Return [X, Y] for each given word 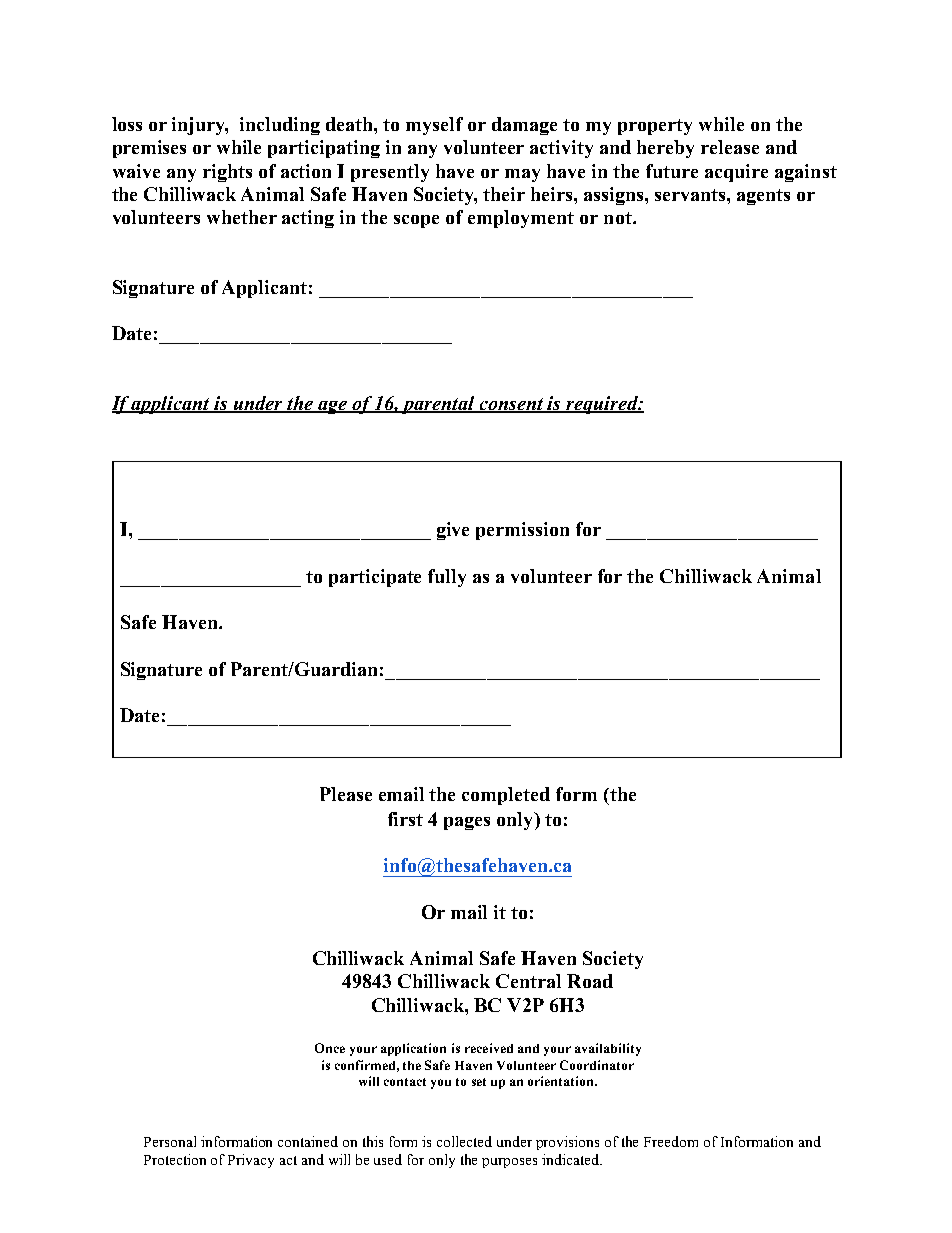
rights [227, 173]
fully [447, 578]
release [730, 147]
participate [375, 578]
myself [434, 126]
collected [464, 1141]
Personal [170, 1141]
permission [522, 531]
